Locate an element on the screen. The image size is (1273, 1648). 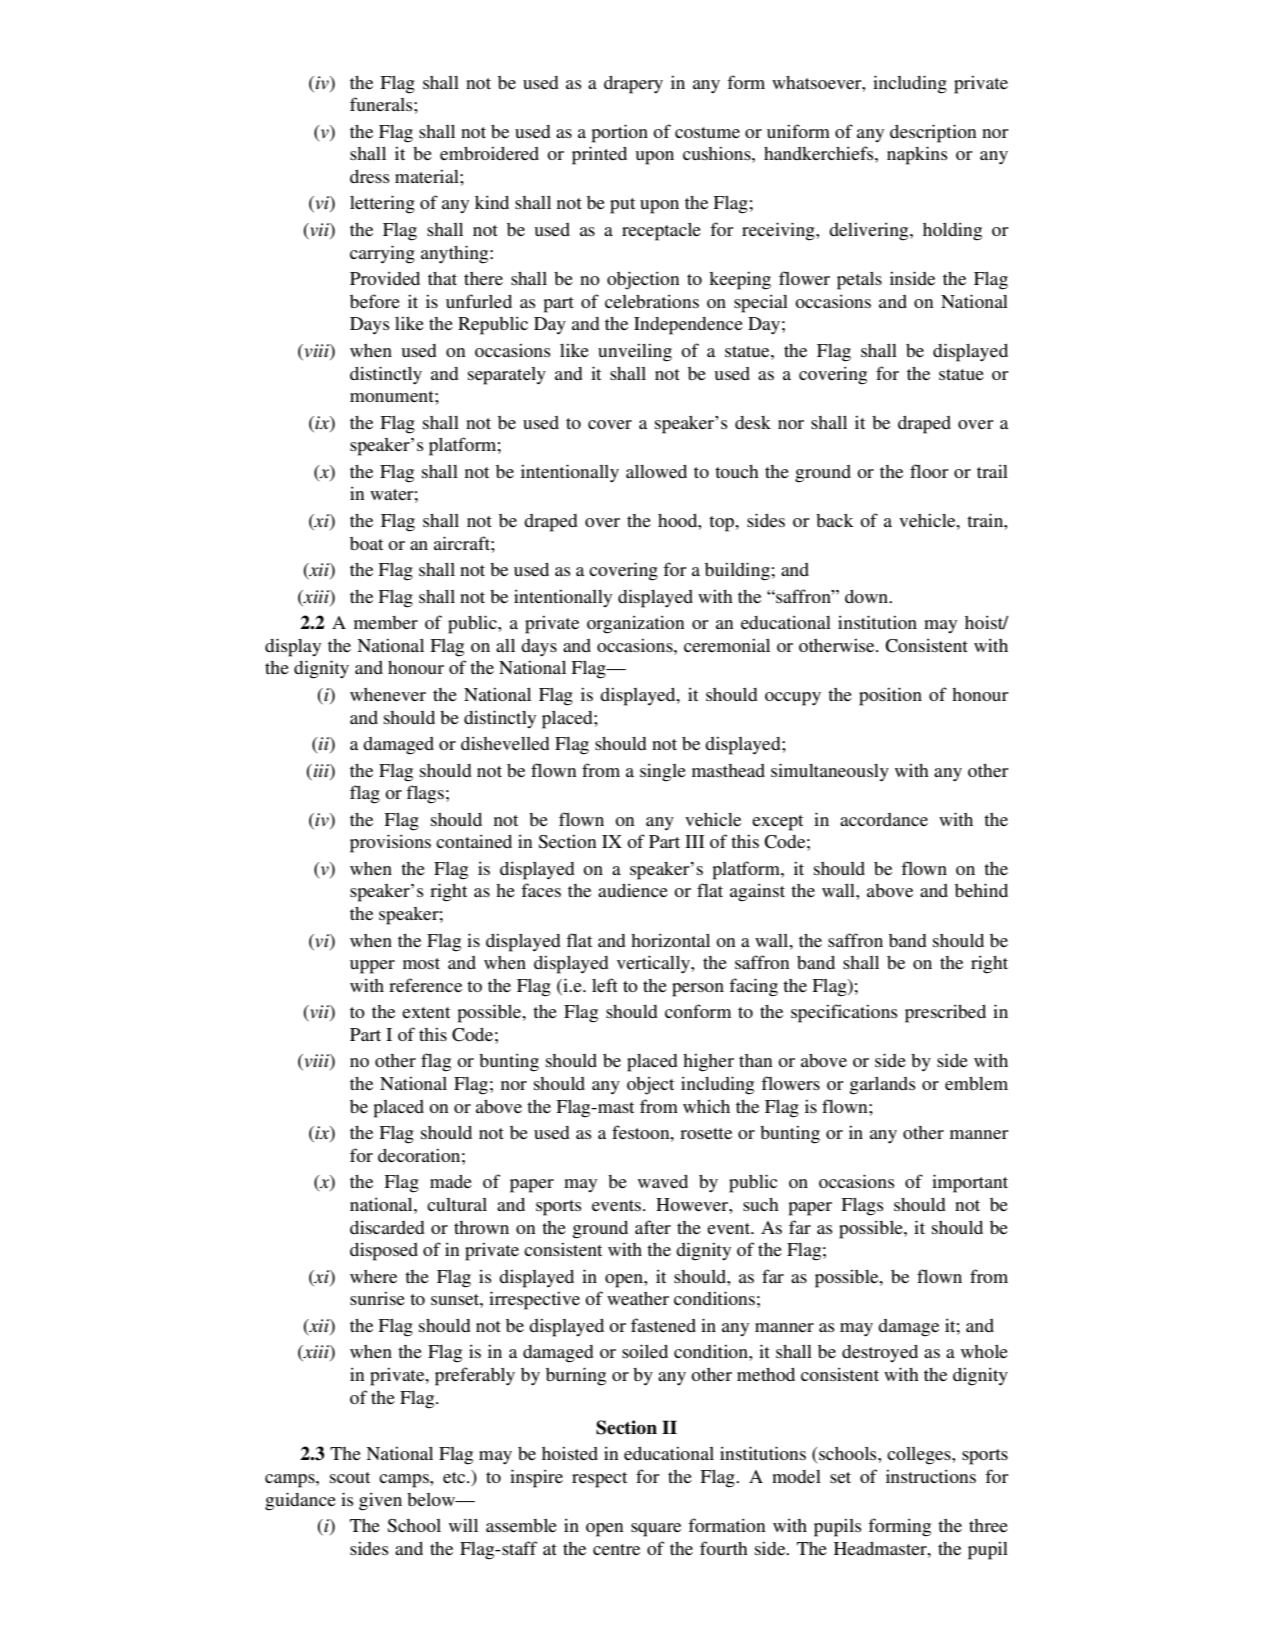
dress is located at coordinates (370, 176).
